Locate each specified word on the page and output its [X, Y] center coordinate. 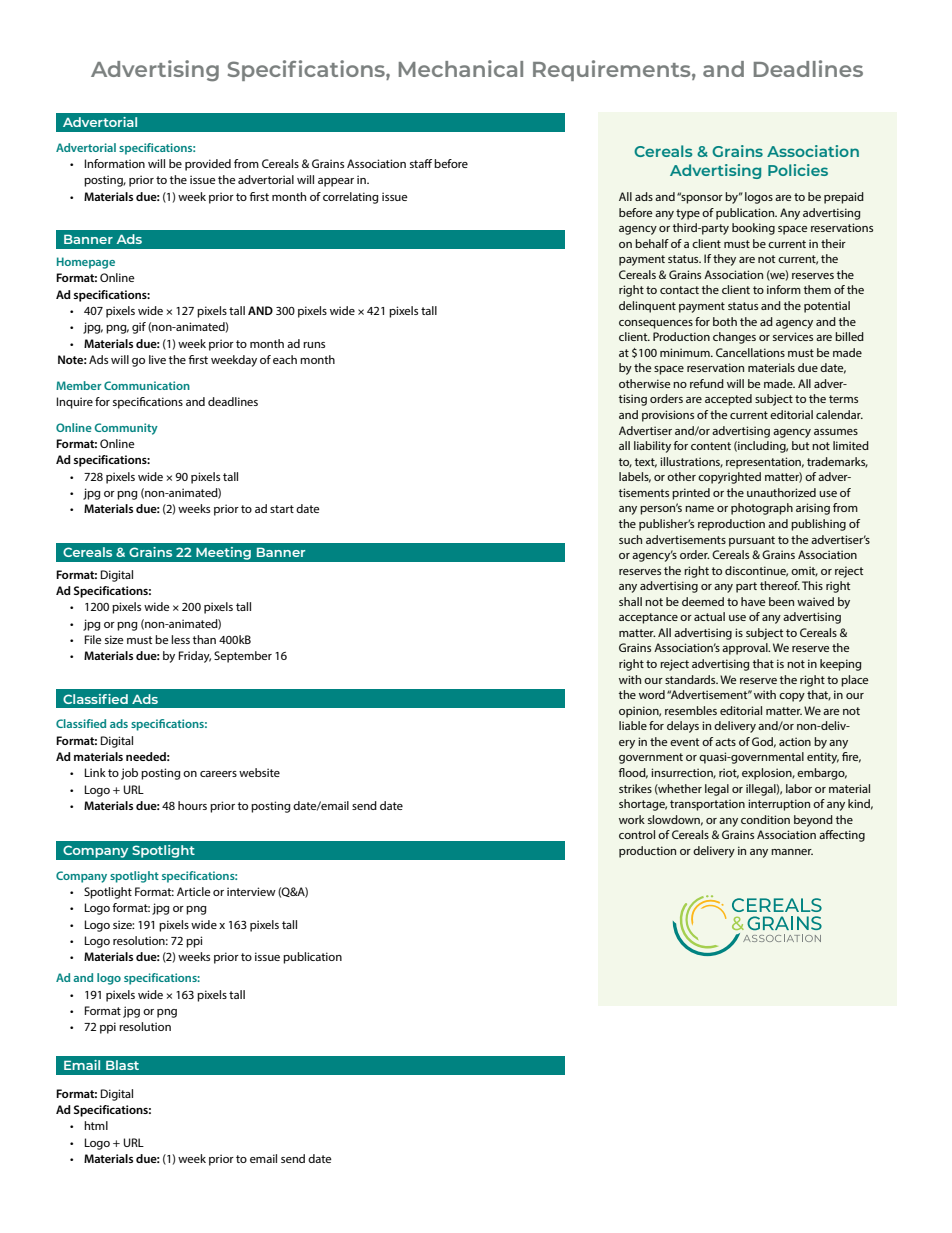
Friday [195, 657]
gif [139, 328]
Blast [122, 1065]
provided [208, 165]
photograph [762, 509]
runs [314, 345]
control [637, 834]
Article [194, 891]
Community [126, 429]
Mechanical [461, 68]
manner [792, 852]
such [630, 539]
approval [746, 649]
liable [633, 725]
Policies [798, 170]
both [725, 321]
